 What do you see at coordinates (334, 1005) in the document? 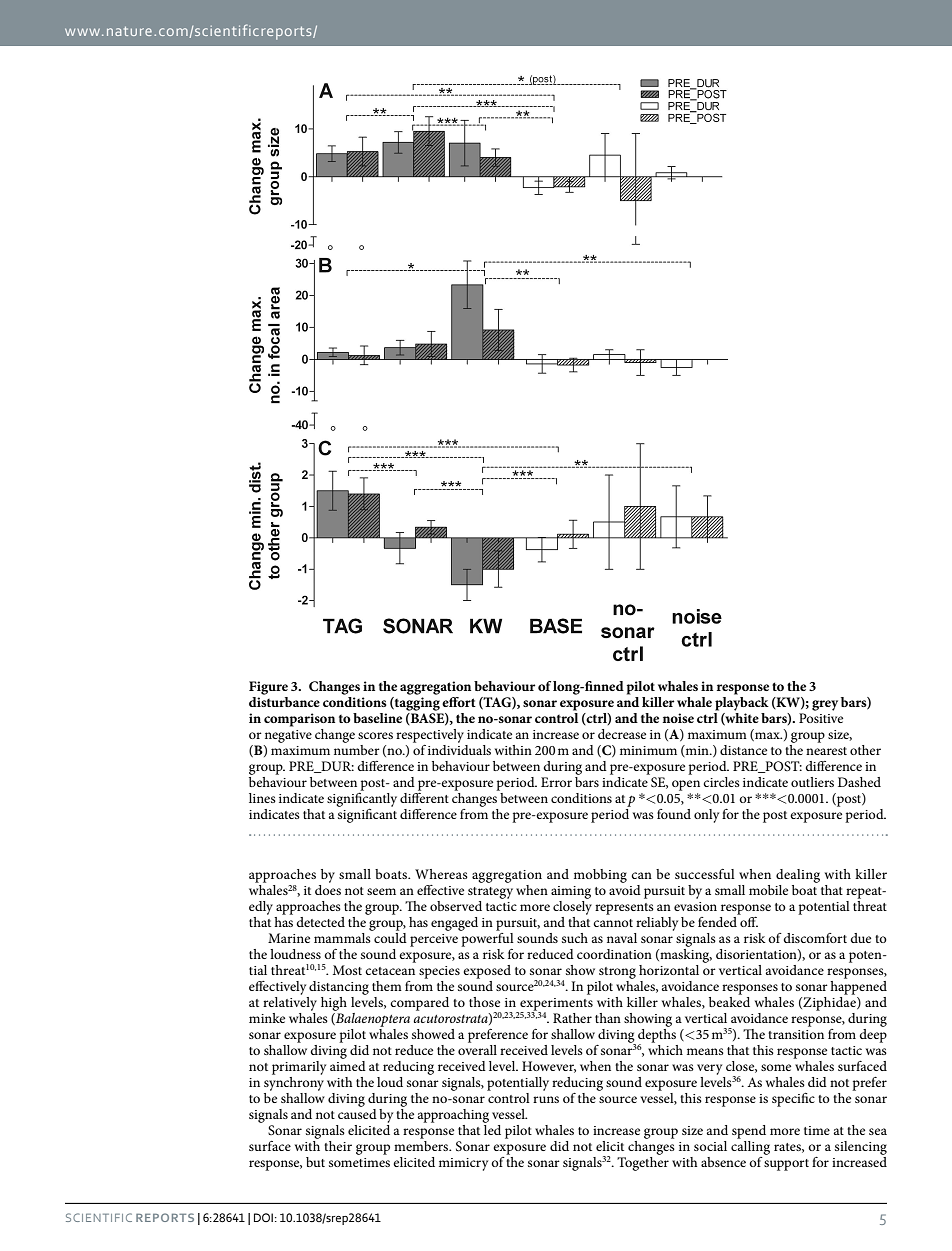
I see `high` at bounding box center [334, 1005].
